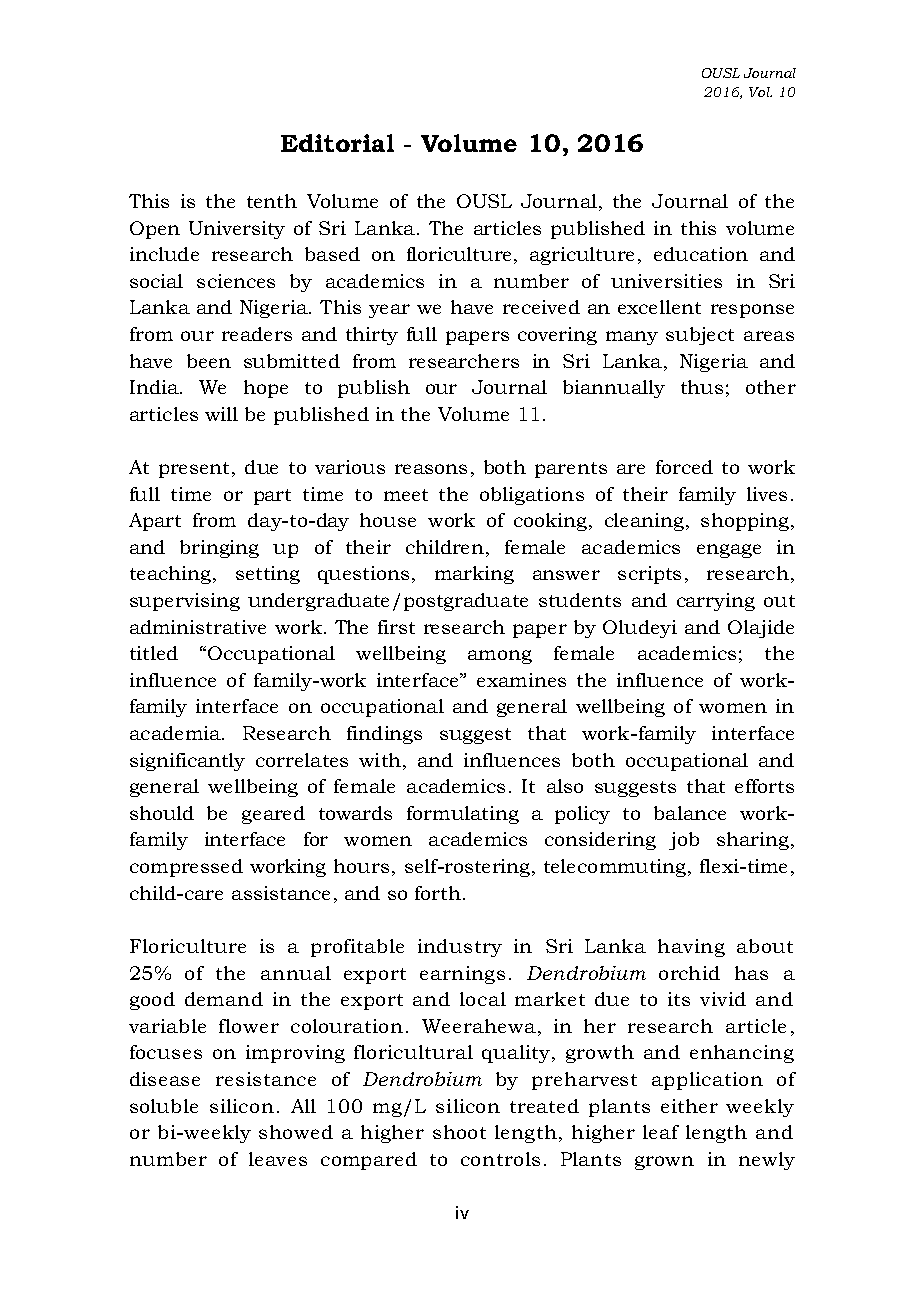  What do you see at coordinates (209, 361) in the screenshot?
I see `been` at bounding box center [209, 361].
